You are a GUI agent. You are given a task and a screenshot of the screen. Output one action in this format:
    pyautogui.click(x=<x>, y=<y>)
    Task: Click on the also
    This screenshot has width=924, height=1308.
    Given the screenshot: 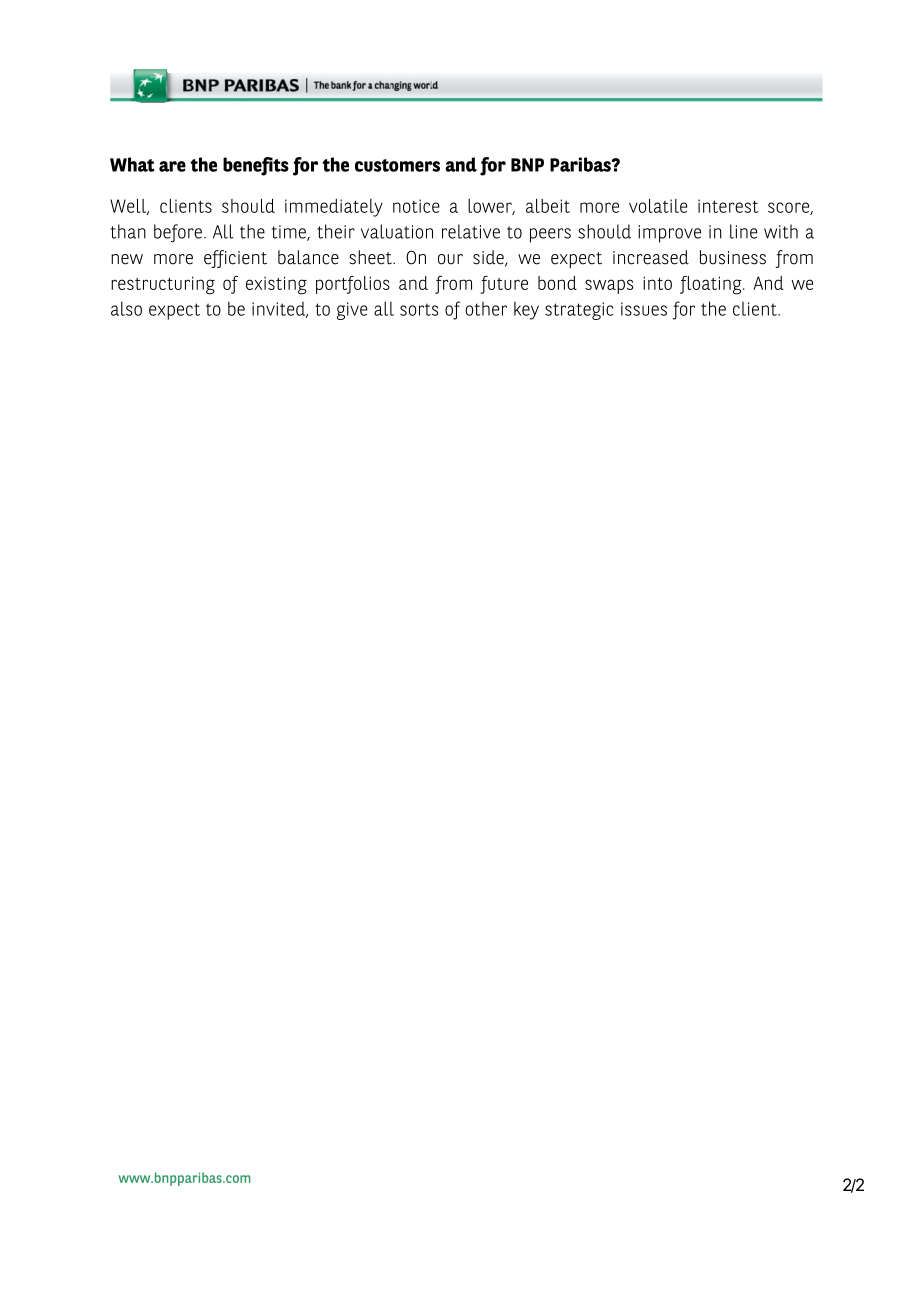 What is the action you would take?
    pyautogui.click(x=126, y=309)
